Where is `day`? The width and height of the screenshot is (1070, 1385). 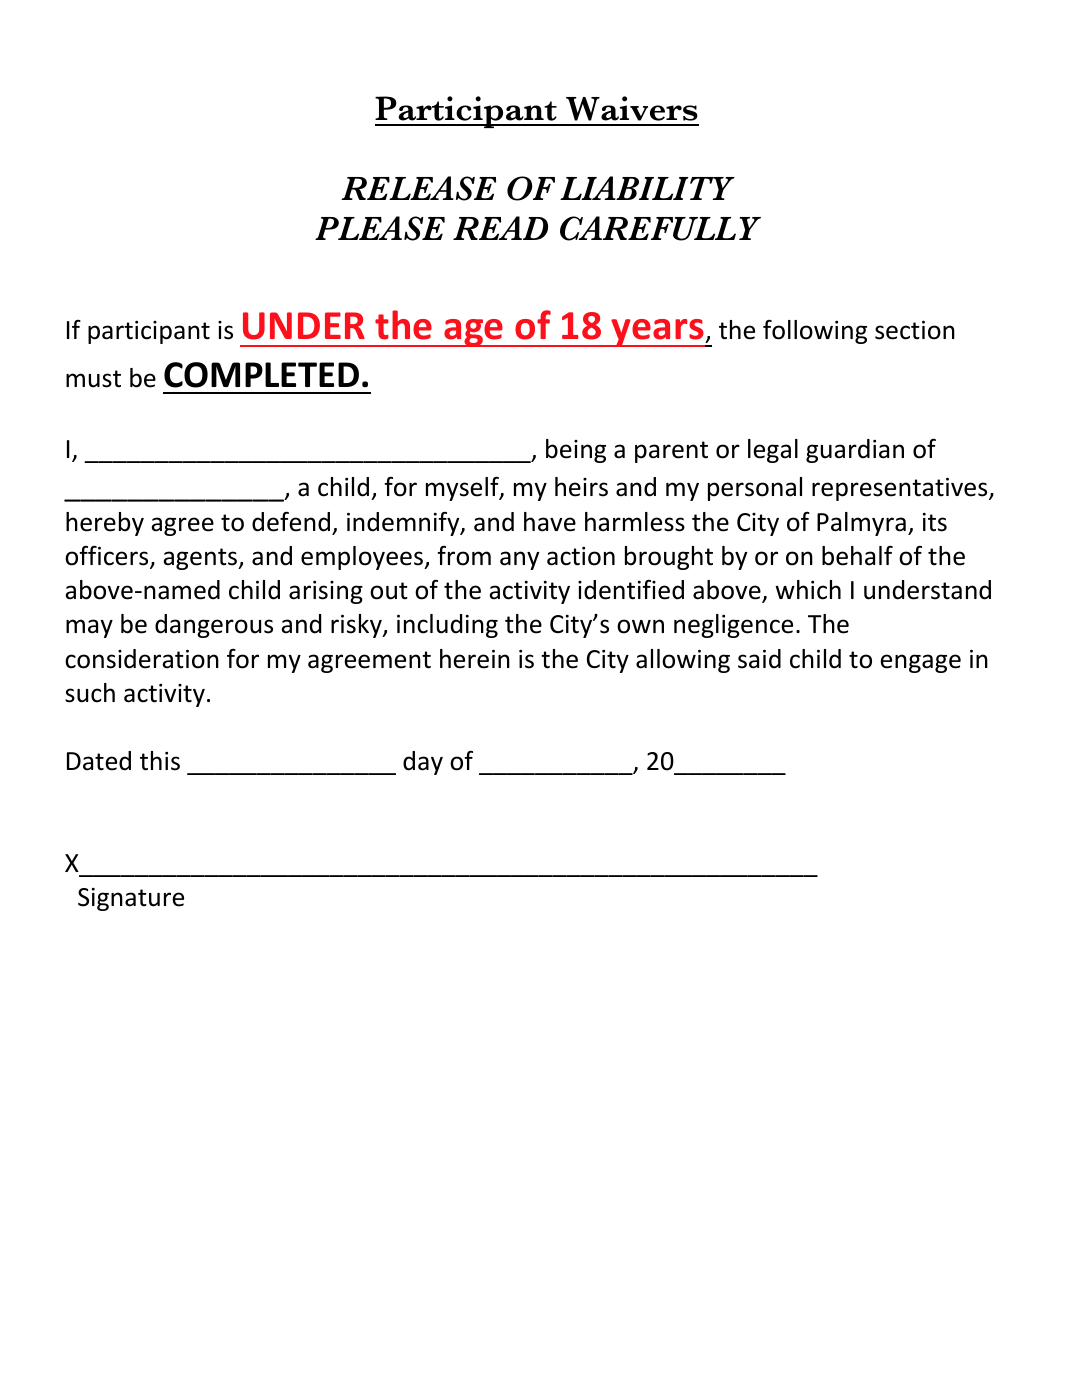
day is located at coordinates (423, 763).
